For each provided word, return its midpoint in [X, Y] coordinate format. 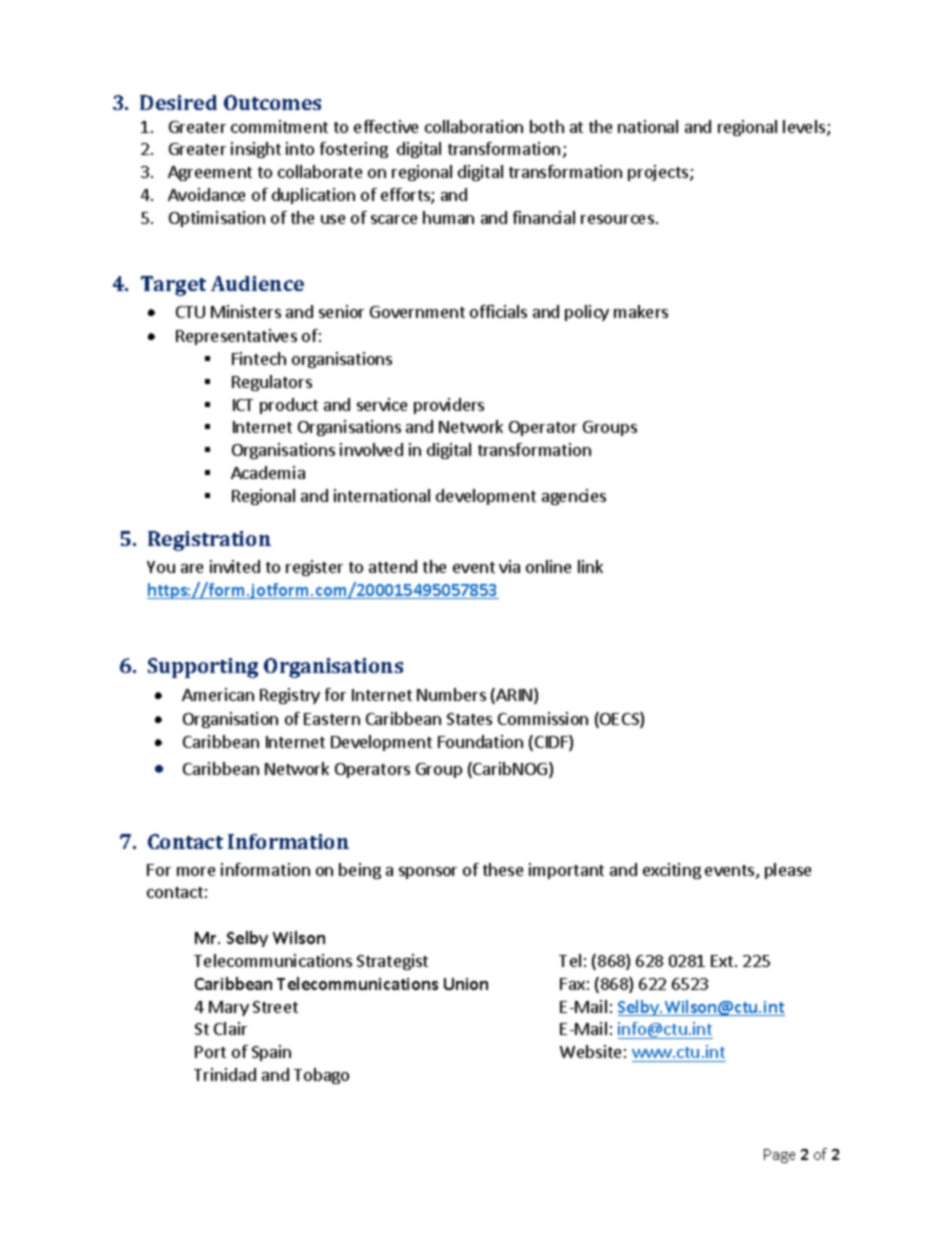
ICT [243, 405]
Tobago [321, 1076]
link [590, 566]
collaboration [474, 126]
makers [641, 311]
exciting [672, 871]
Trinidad [225, 1074]
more [196, 871]
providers [449, 406]
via [509, 566]
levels [805, 128]
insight [256, 150]
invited [235, 566]
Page [779, 1156]
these [503, 869]
